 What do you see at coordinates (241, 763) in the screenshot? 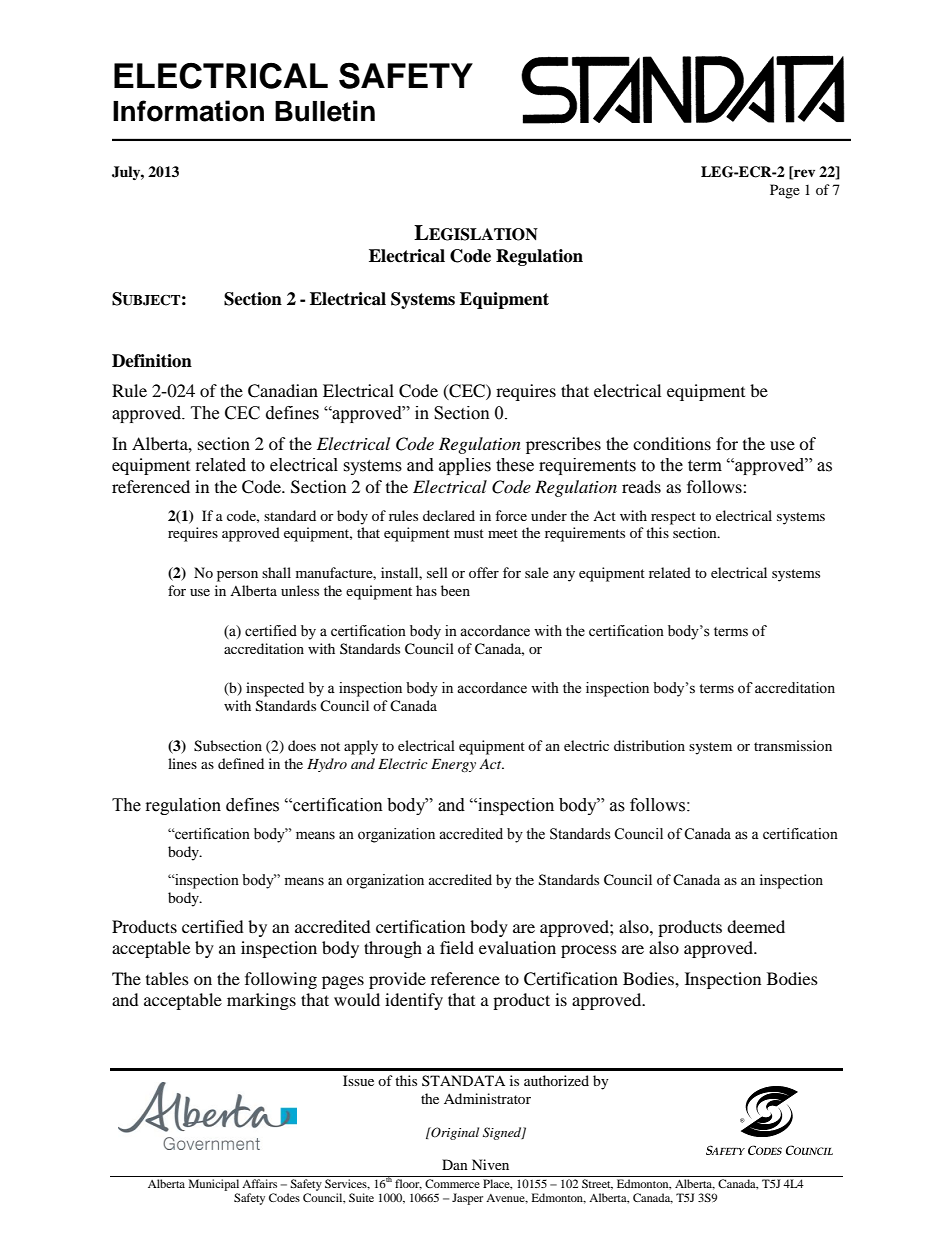
I see `defined` at bounding box center [241, 763].
